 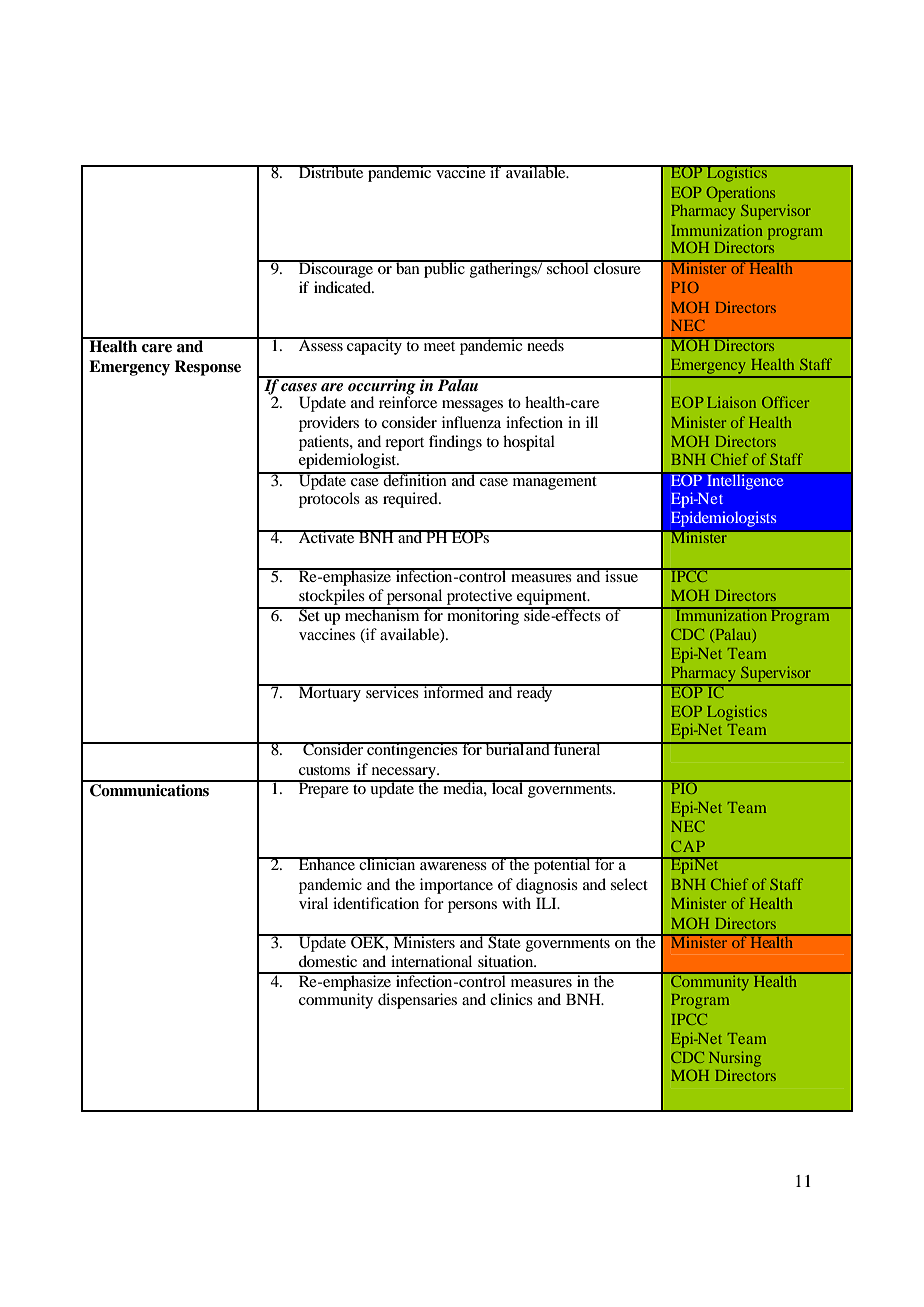 I want to click on clinics, so click(x=511, y=999).
